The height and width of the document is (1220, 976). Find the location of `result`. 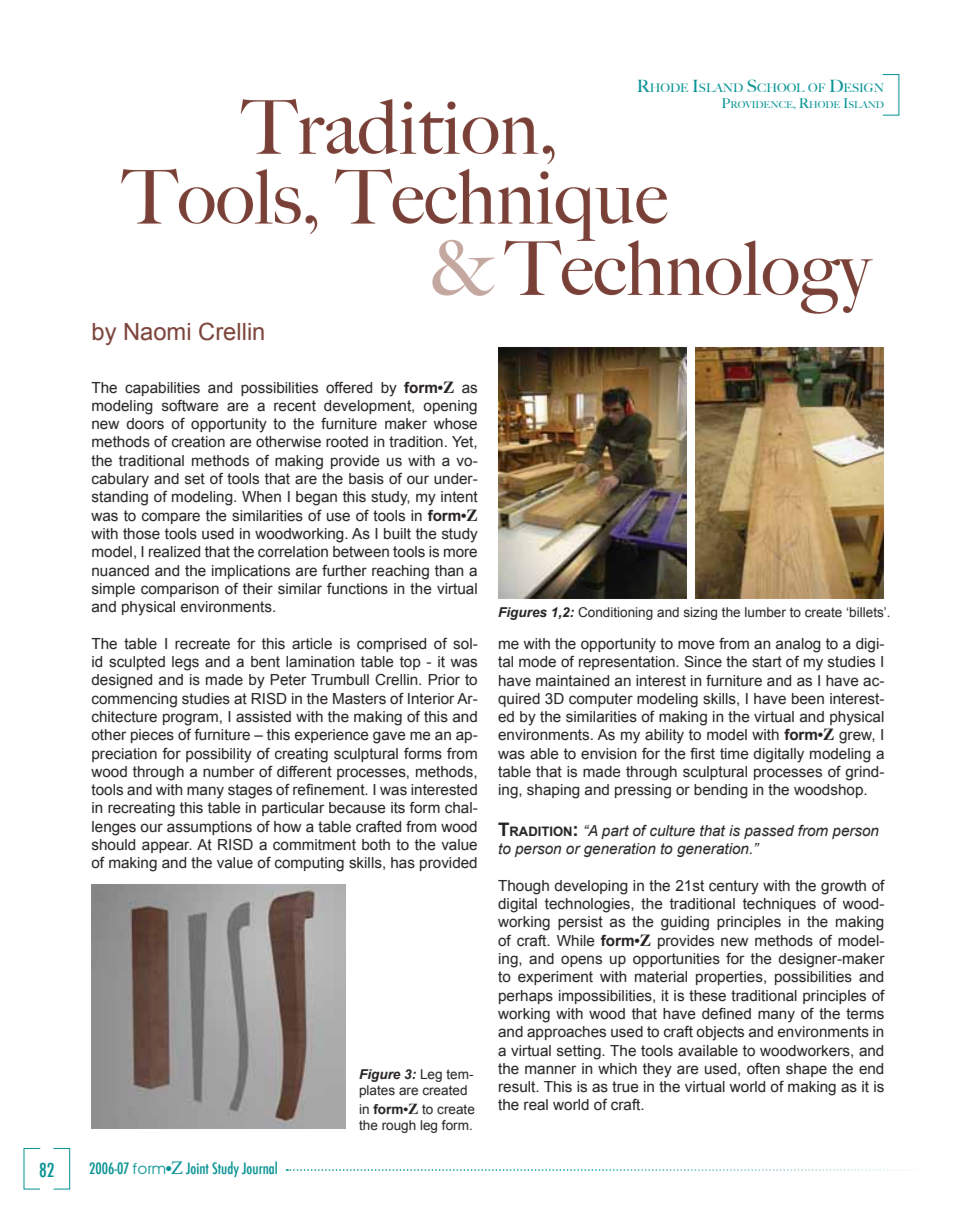

result is located at coordinates (518, 1087).
